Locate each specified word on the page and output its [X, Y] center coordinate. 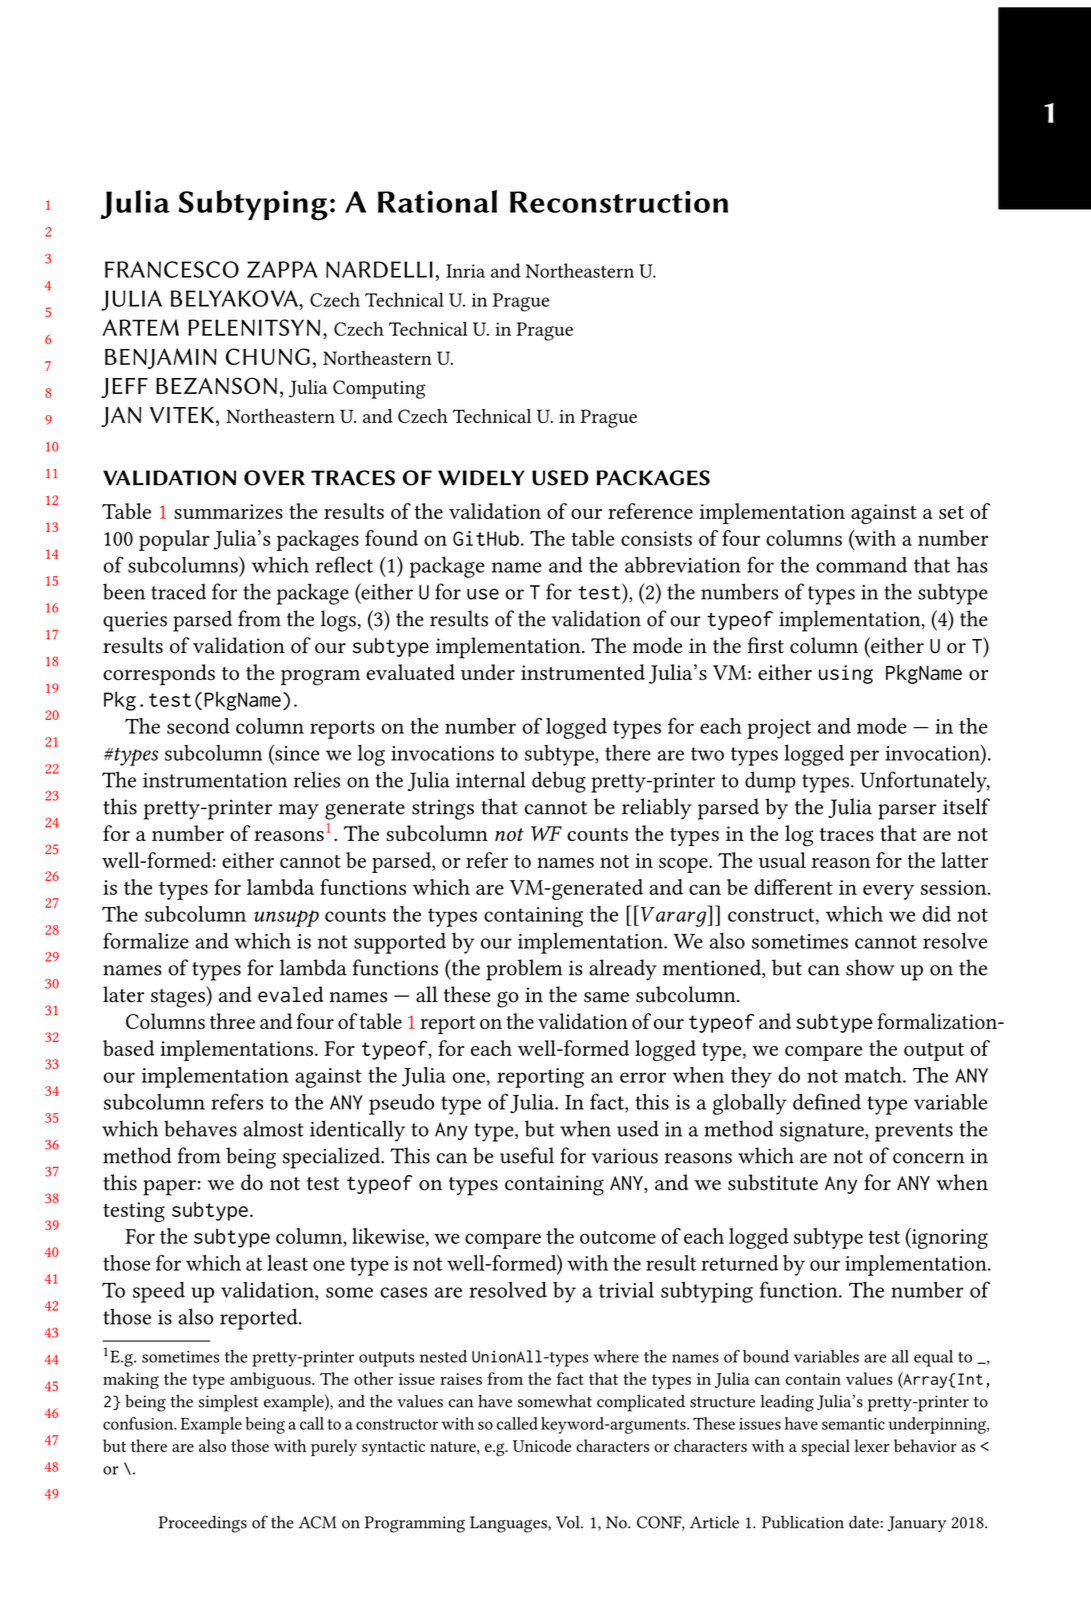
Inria [465, 271]
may [299, 812]
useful [527, 1155]
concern [928, 1158]
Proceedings [203, 1524]
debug [559, 782]
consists [656, 538]
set [951, 512]
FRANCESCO [172, 269]
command [861, 565]
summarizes [228, 511]
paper [169, 1188]
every [888, 892]
